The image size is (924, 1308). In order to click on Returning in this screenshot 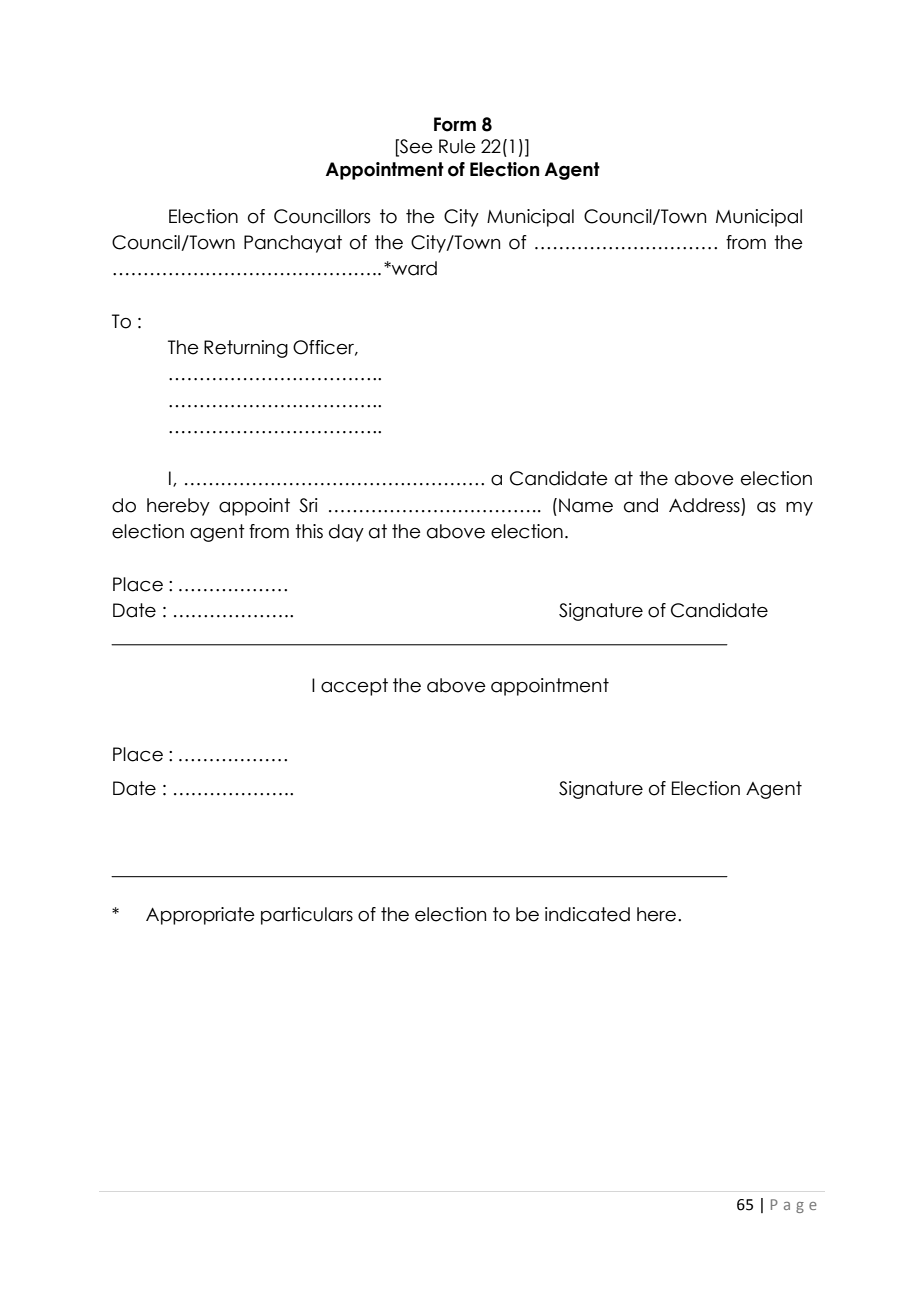, I will do `click(246, 349)`.
